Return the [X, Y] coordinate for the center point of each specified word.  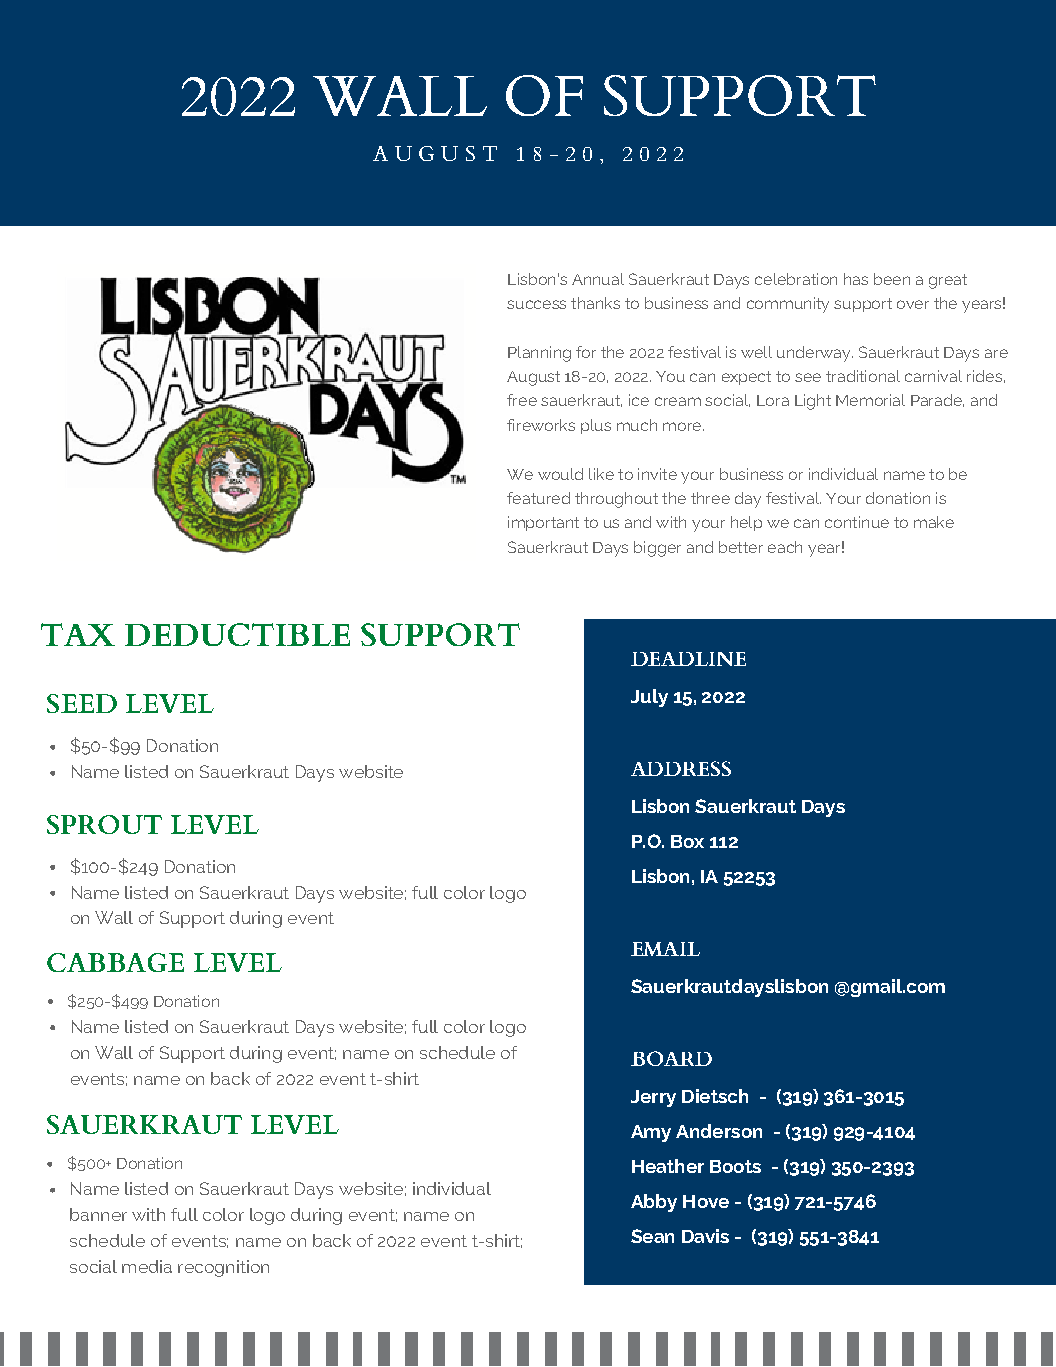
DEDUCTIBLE [237, 634]
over [913, 304]
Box [687, 841]
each [785, 547]
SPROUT [104, 824]
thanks [595, 303]
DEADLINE [688, 659]
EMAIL [665, 949]
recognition [223, 1268]
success [536, 304]
